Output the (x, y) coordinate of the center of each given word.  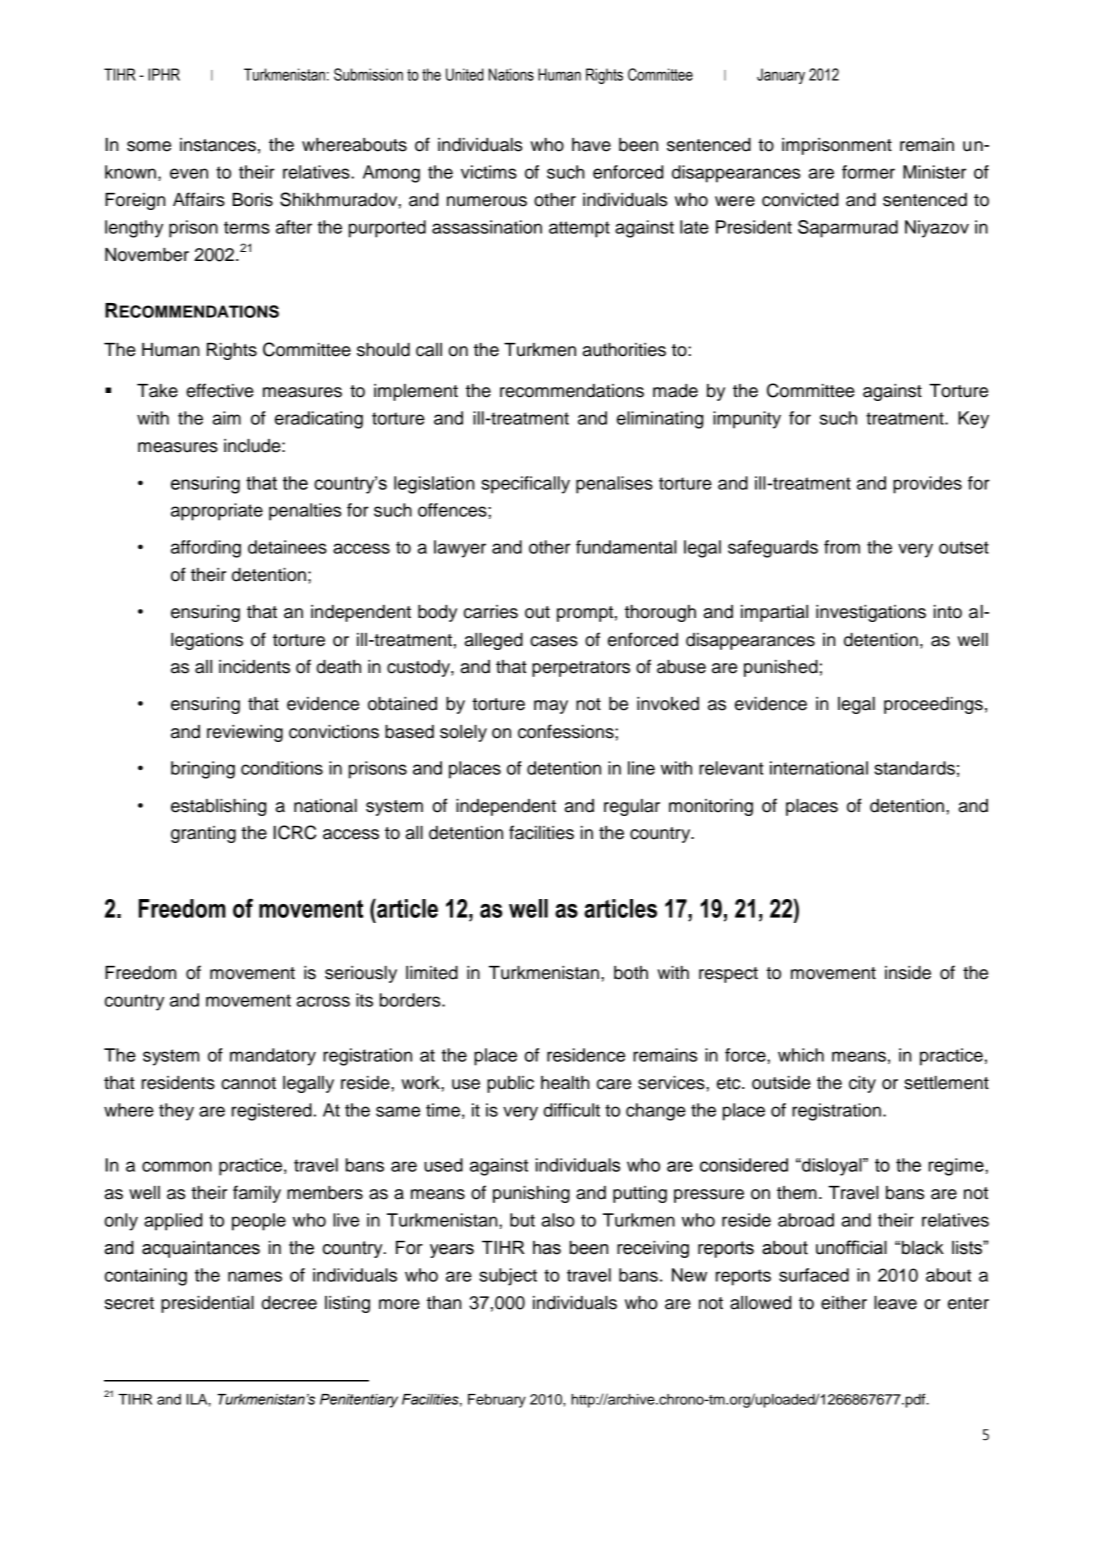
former (868, 172)
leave (895, 1303)
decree (289, 1303)
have (591, 145)
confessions (567, 731)
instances (218, 145)
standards (914, 768)
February (497, 1401)
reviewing (245, 733)
